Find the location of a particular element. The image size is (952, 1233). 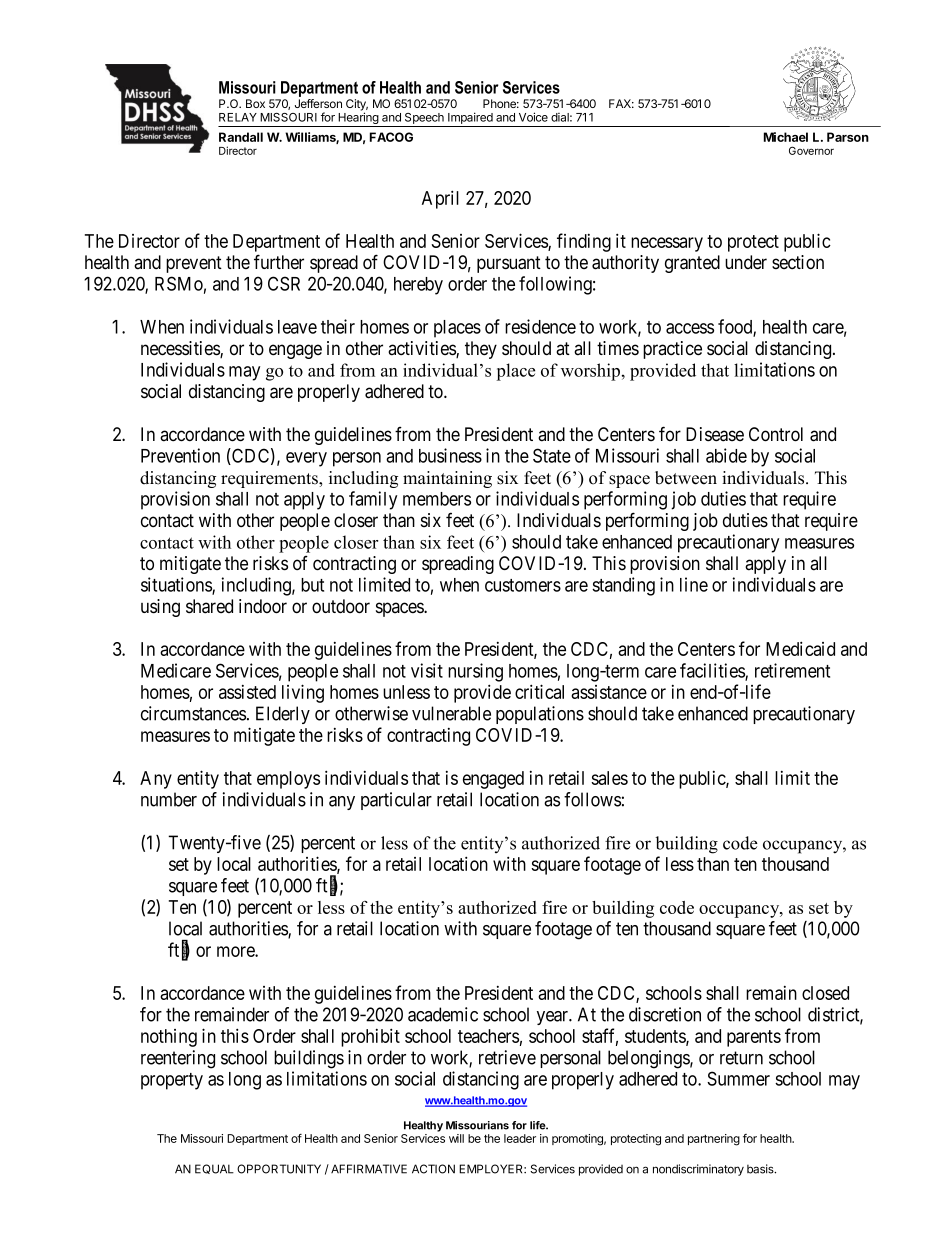

Voice is located at coordinates (533, 117).
